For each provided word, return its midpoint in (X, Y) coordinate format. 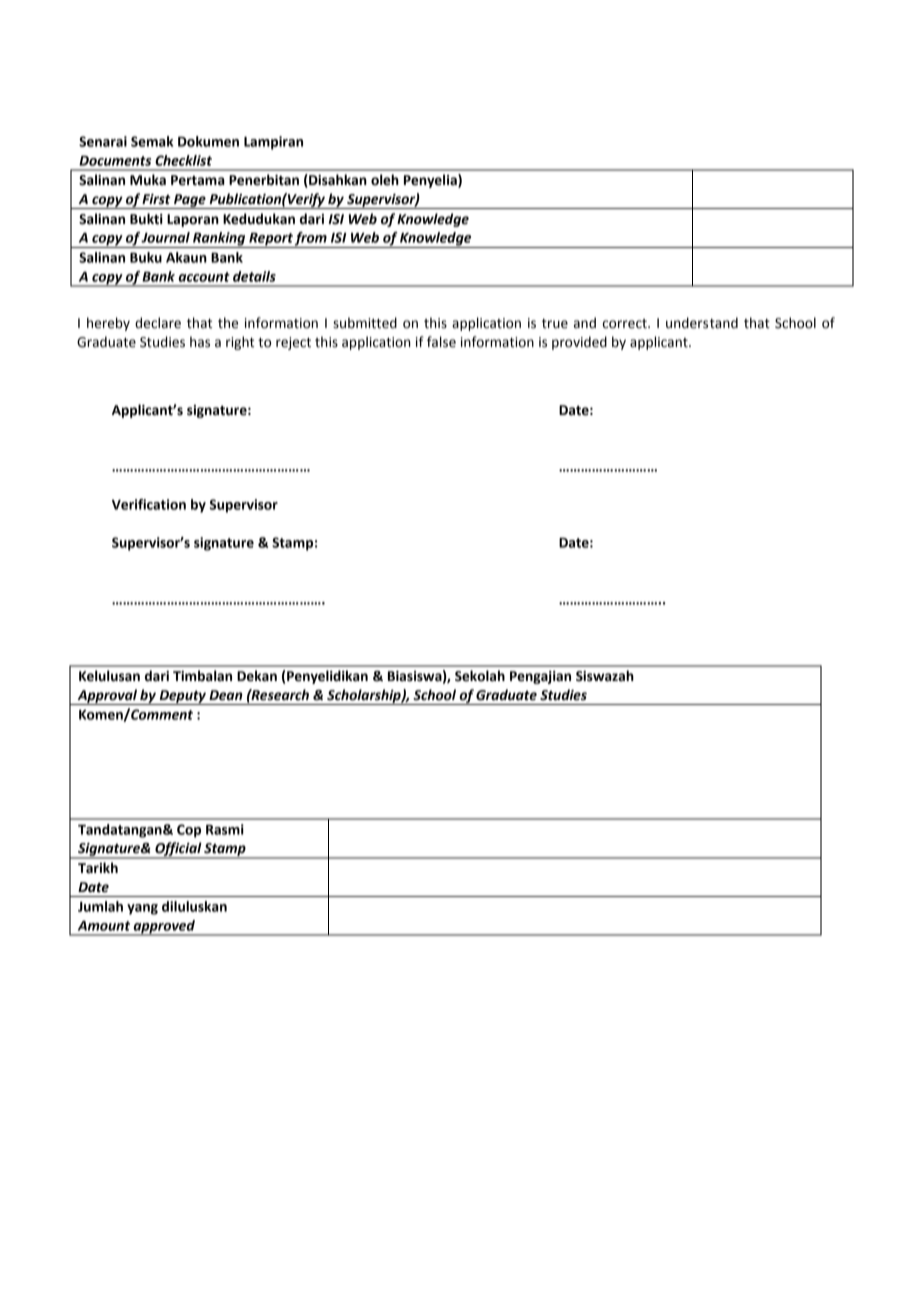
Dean (226, 695)
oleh (385, 180)
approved (164, 928)
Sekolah (480, 676)
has (200, 342)
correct (626, 324)
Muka (148, 180)
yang (142, 909)
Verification (149, 504)
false (441, 342)
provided (579, 343)
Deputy (182, 697)
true (555, 324)
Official (178, 850)
